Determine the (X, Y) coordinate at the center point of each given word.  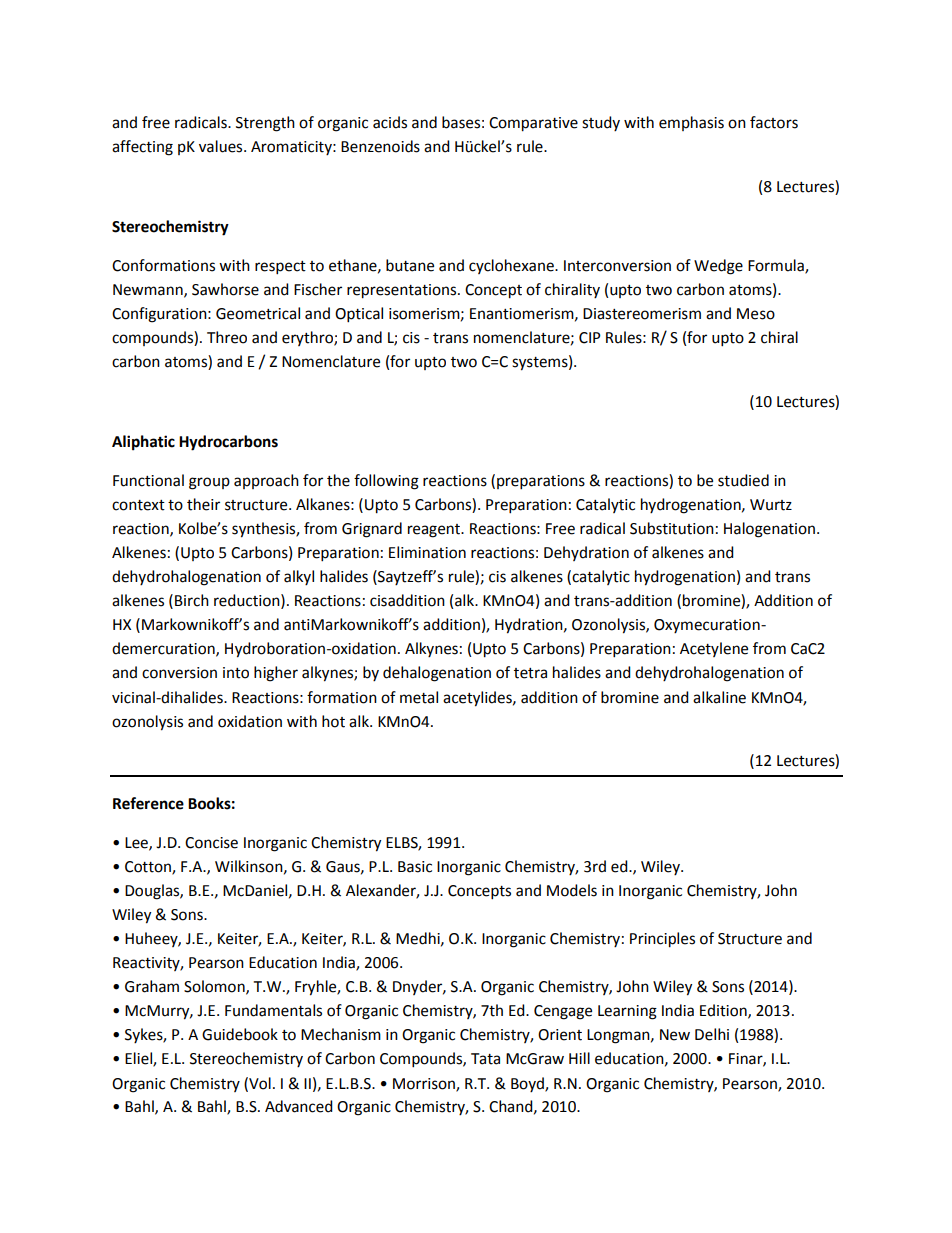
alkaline (719, 697)
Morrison (425, 1084)
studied (743, 480)
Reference (148, 803)
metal (419, 697)
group (209, 483)
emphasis (691, 123)
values (222, 146)
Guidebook (240, 1034)
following (386, 482)
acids (390, 122)
